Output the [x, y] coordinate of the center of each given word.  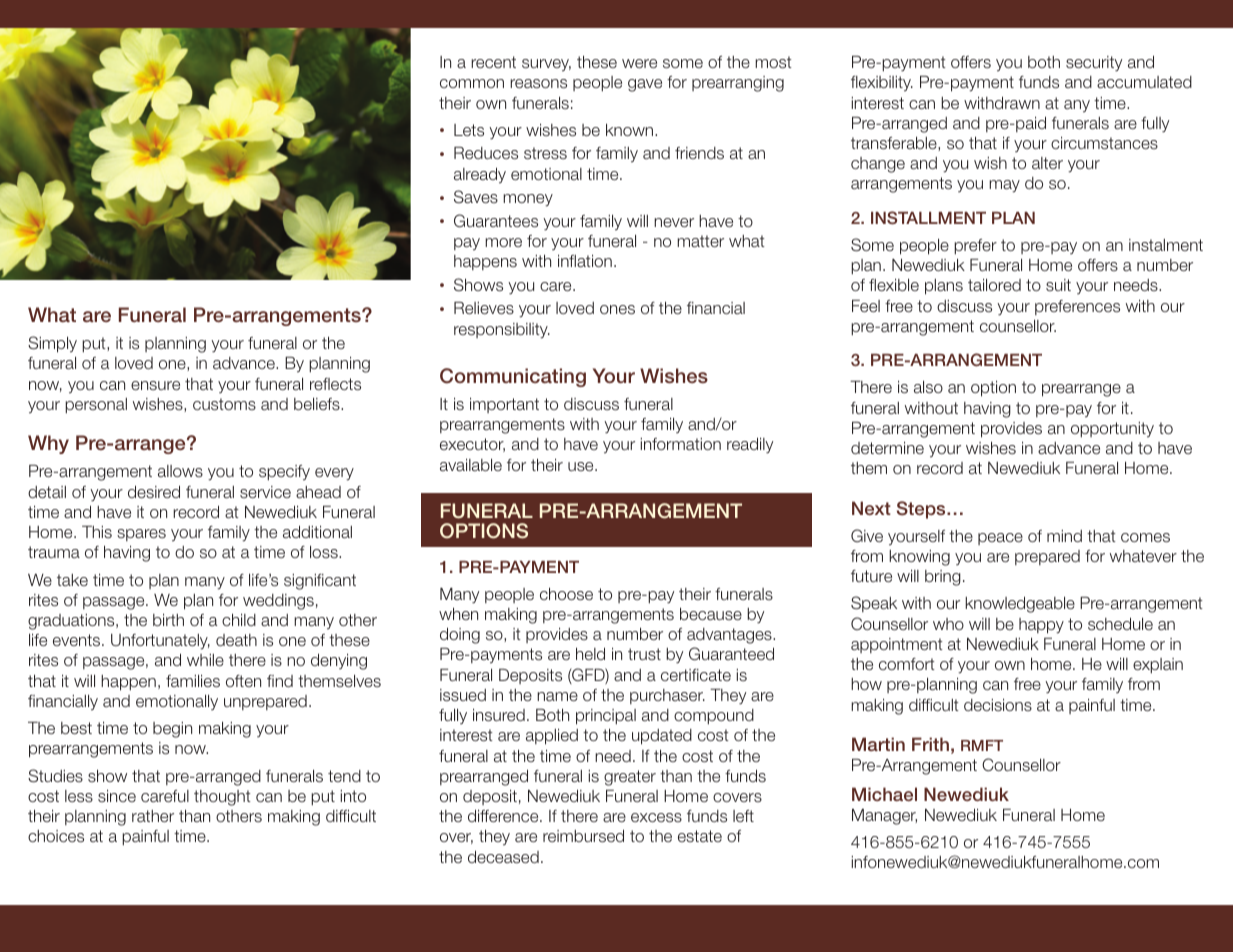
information [681, 444]
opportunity [1112, 430]
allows [180, 471]
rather [153, 816]
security [1094, 64]
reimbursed [583, 836]
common [472, 83]
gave [645, 85]
